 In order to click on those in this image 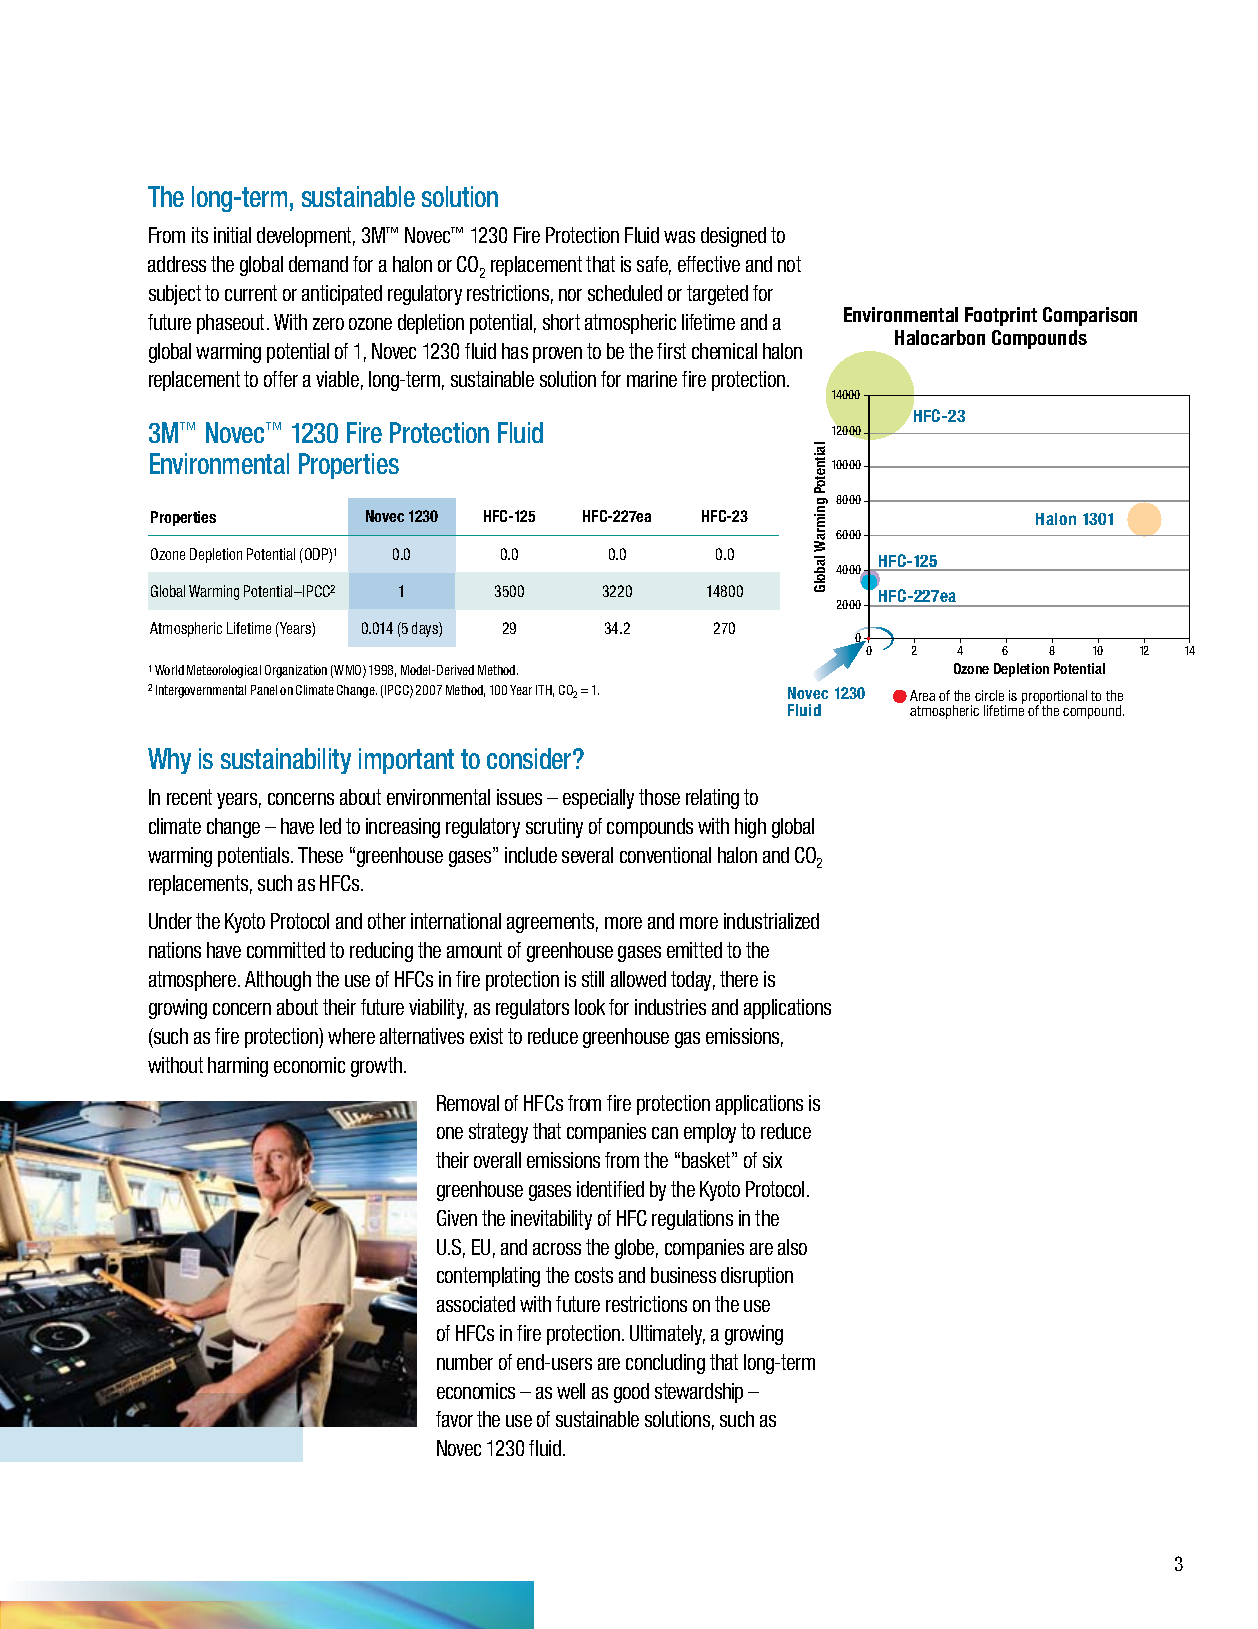, I will do `click(659, 797)`.
